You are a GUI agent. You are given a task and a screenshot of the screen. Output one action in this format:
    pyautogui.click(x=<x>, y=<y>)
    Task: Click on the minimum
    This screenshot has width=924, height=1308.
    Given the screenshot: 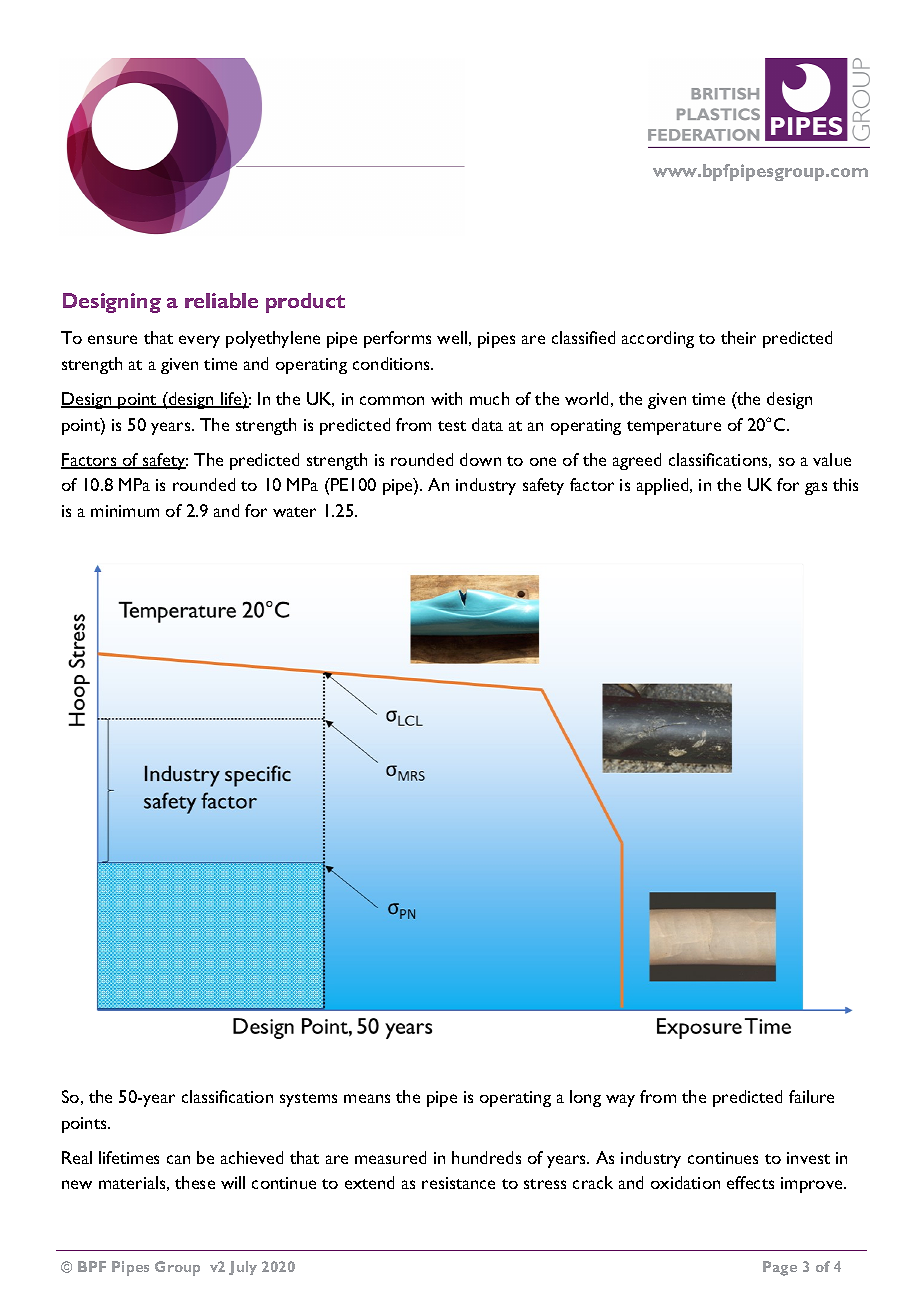 What is the action you would take?
    pyautogui.click(x=125, y=511)
